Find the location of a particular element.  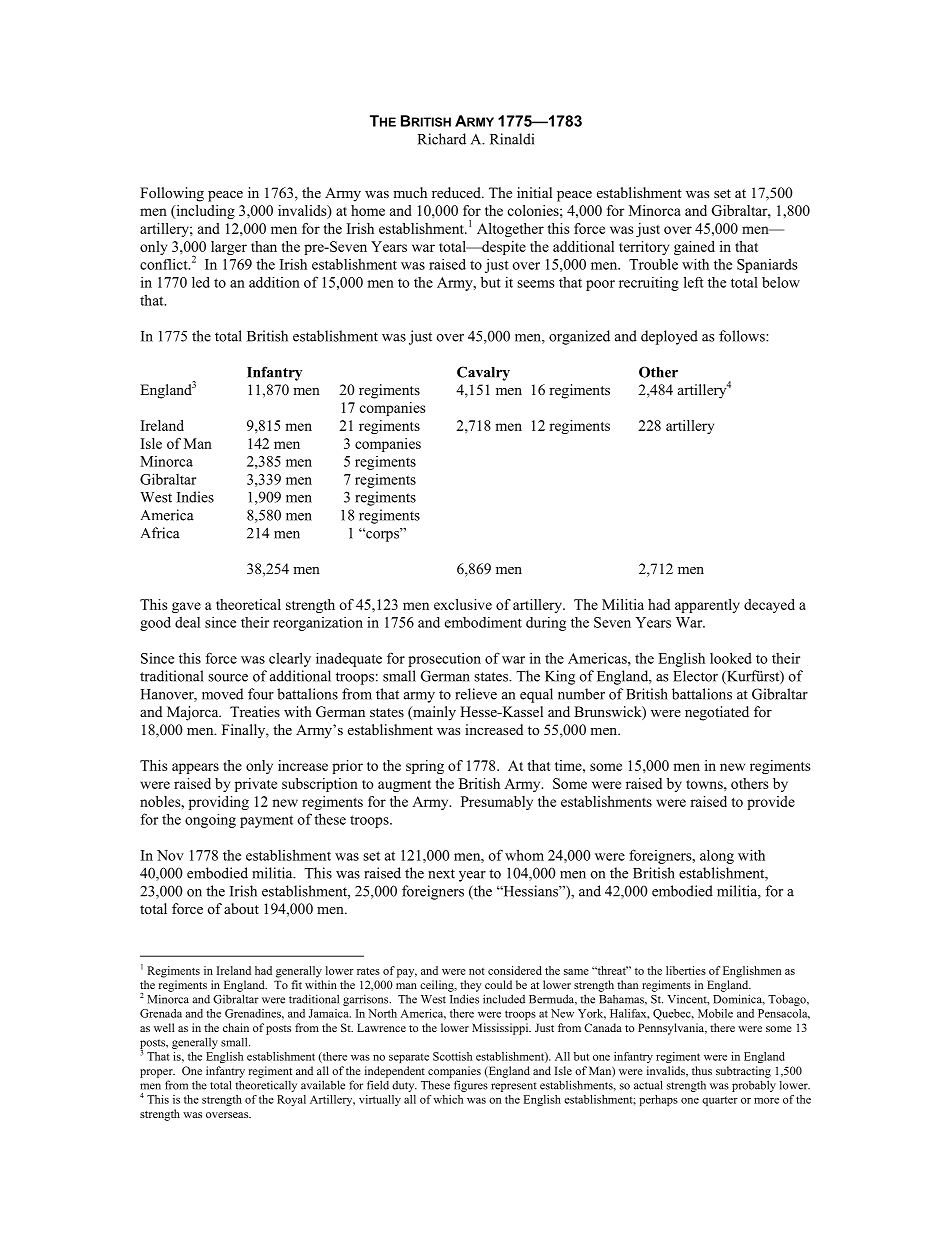

reduced is located at coordinates (457, 192).
